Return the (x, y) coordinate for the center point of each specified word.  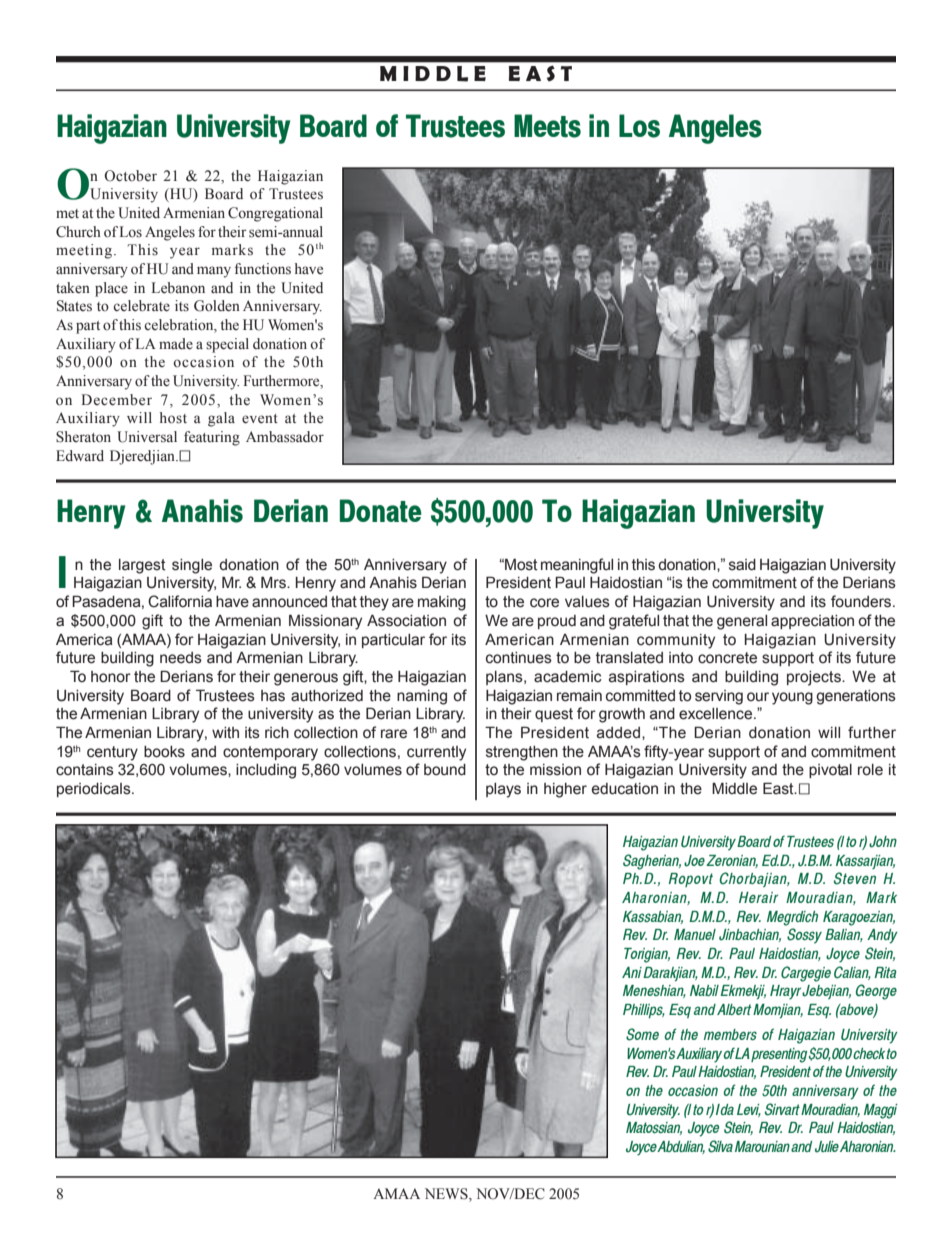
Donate (381, 510)
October (130, 176)
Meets (547, 126)
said (742, 565)
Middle (734, 788)
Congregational (275, 214)
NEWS (447, 1194)
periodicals (95, 790)
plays (503, 790)
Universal (147, 437)
